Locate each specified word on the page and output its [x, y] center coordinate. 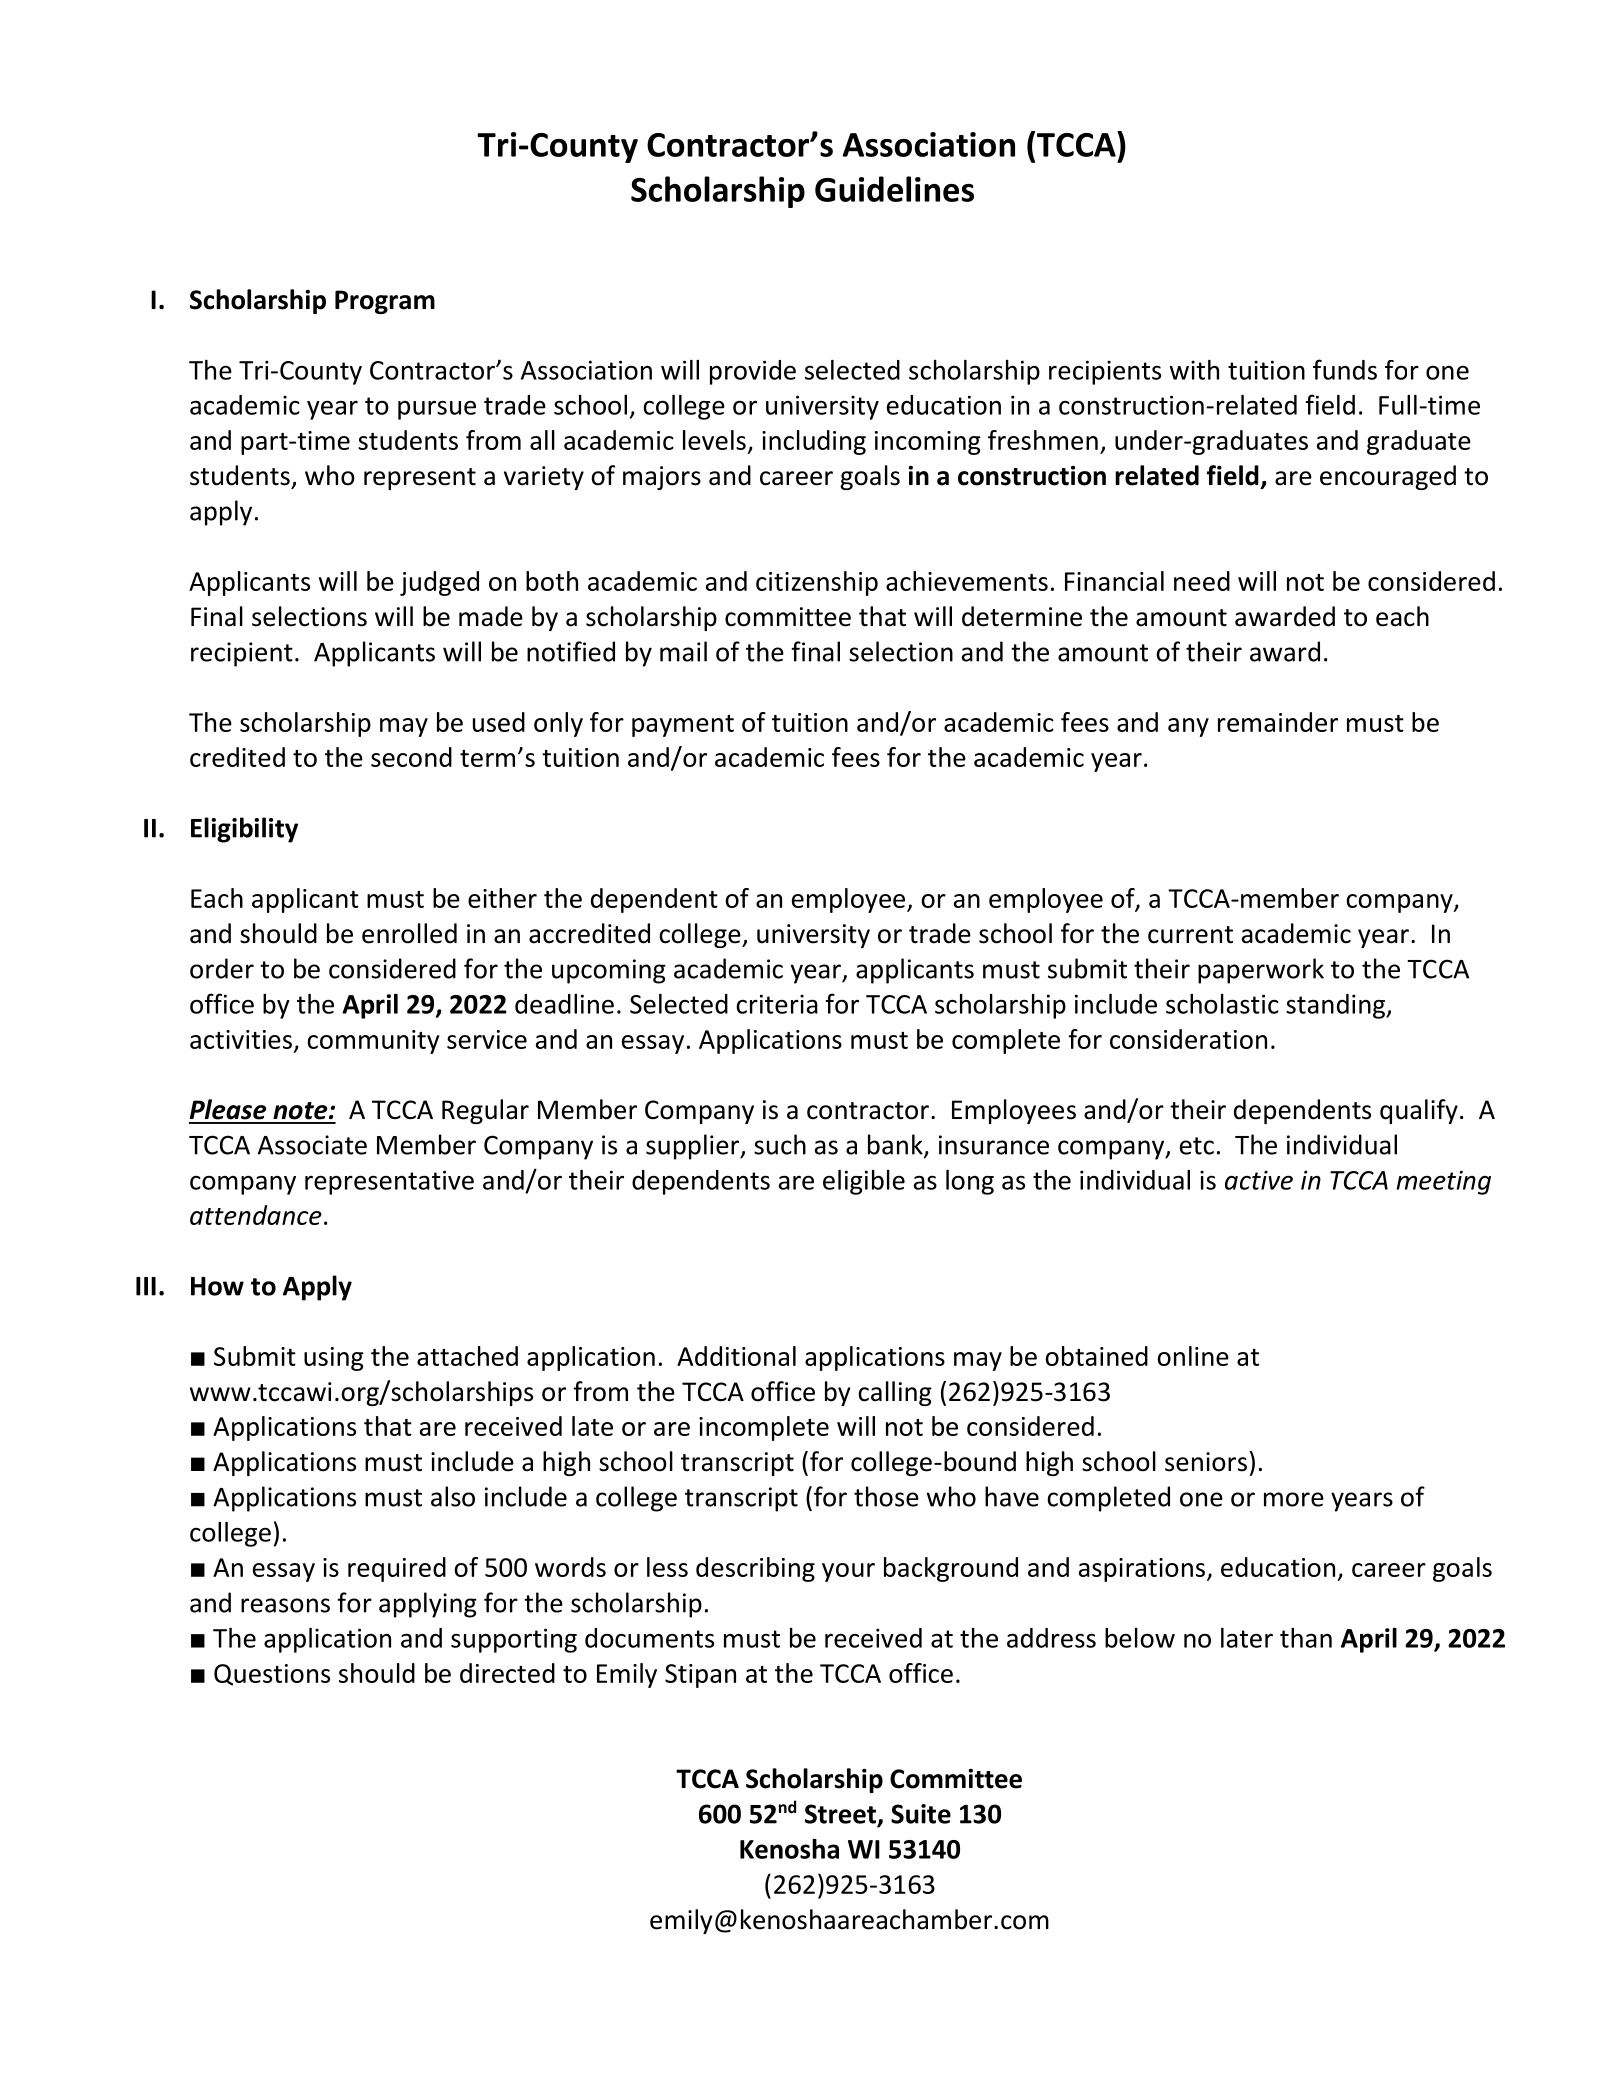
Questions [272, 1675]
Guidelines [894, 189]
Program [385, 302]
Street [842, 1815]
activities [241, 1039]
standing [1337, 1006]
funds [1345, 369]
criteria [777, 1004]
